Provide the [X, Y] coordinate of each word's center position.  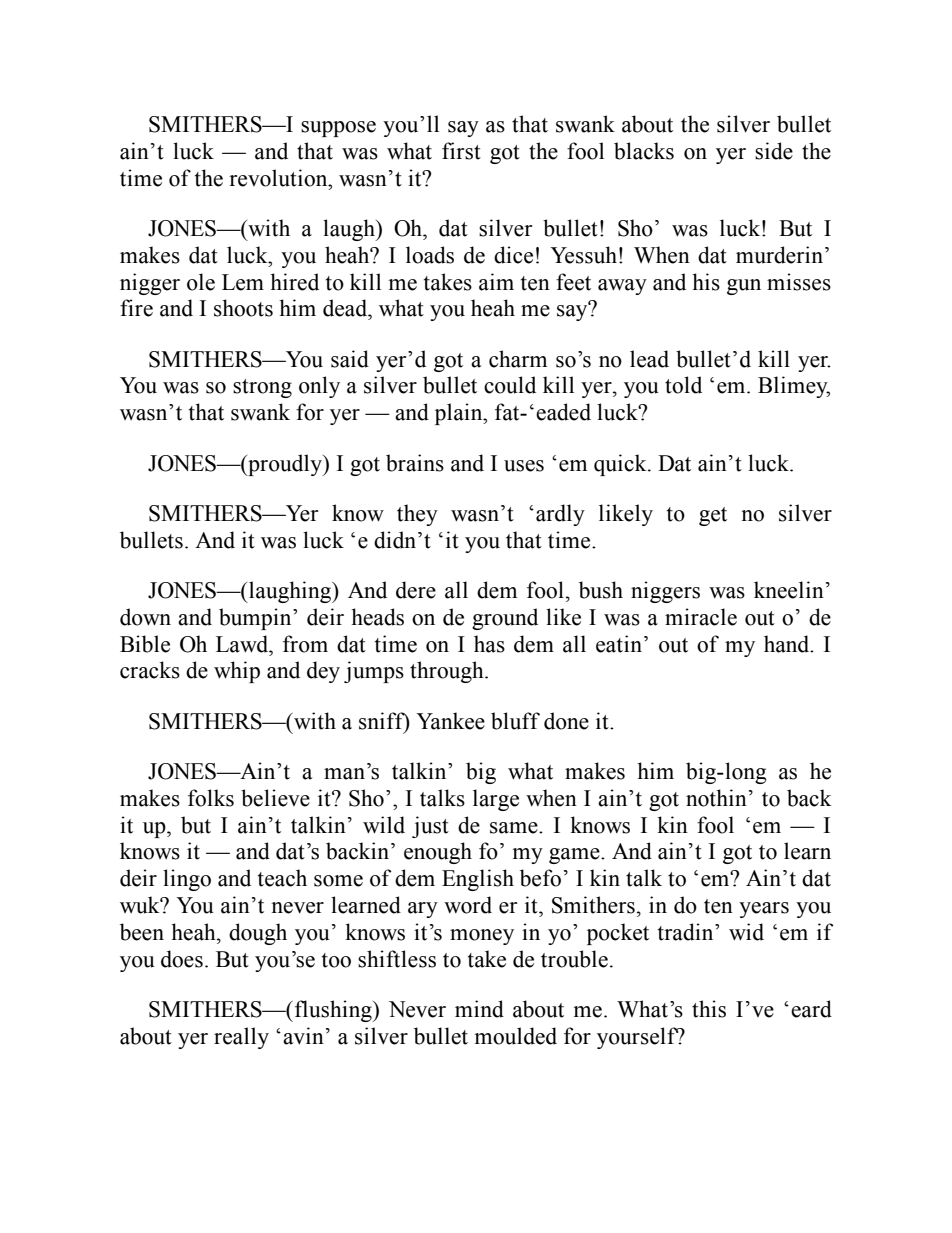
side [774, 151]
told [683, 385]
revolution [279, 178]
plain [460, 414]
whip [237, 672]
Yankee [450, 721]
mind [479, 1009]
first [461, 151]
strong [262, 388]
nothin [716, 798]
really [241, 1038]
